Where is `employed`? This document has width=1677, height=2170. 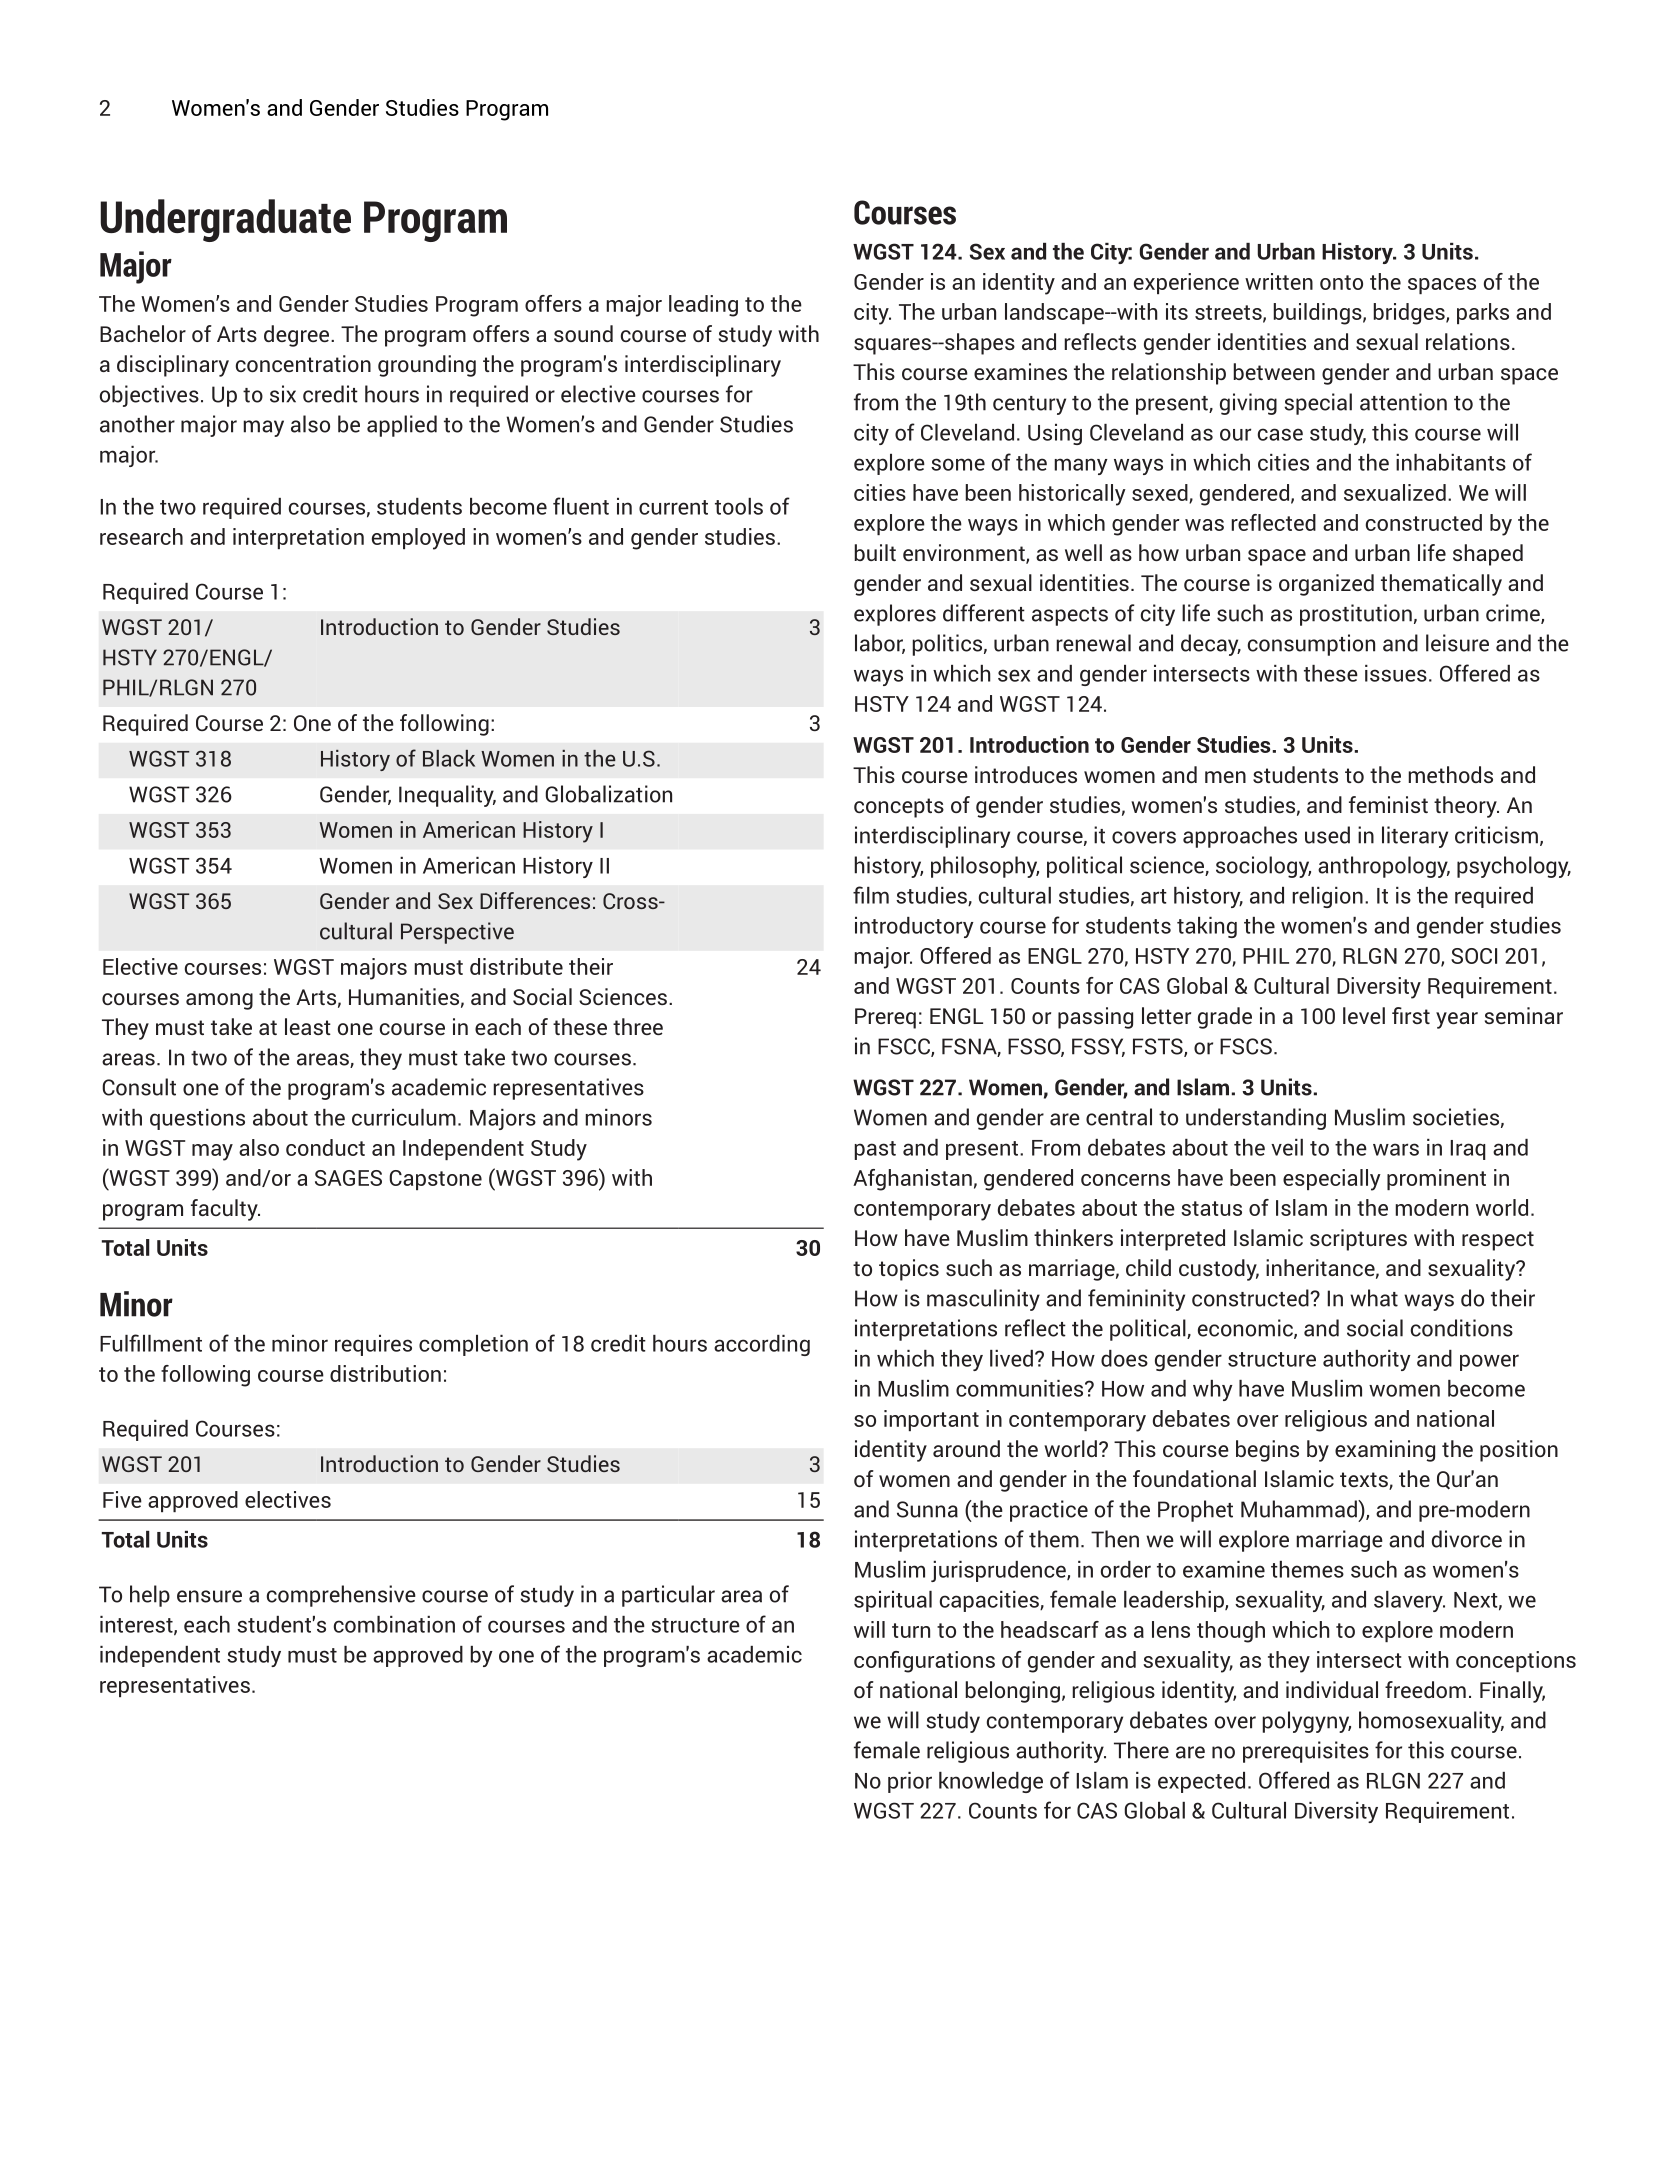
employed is located at coordinates (418, 539).
